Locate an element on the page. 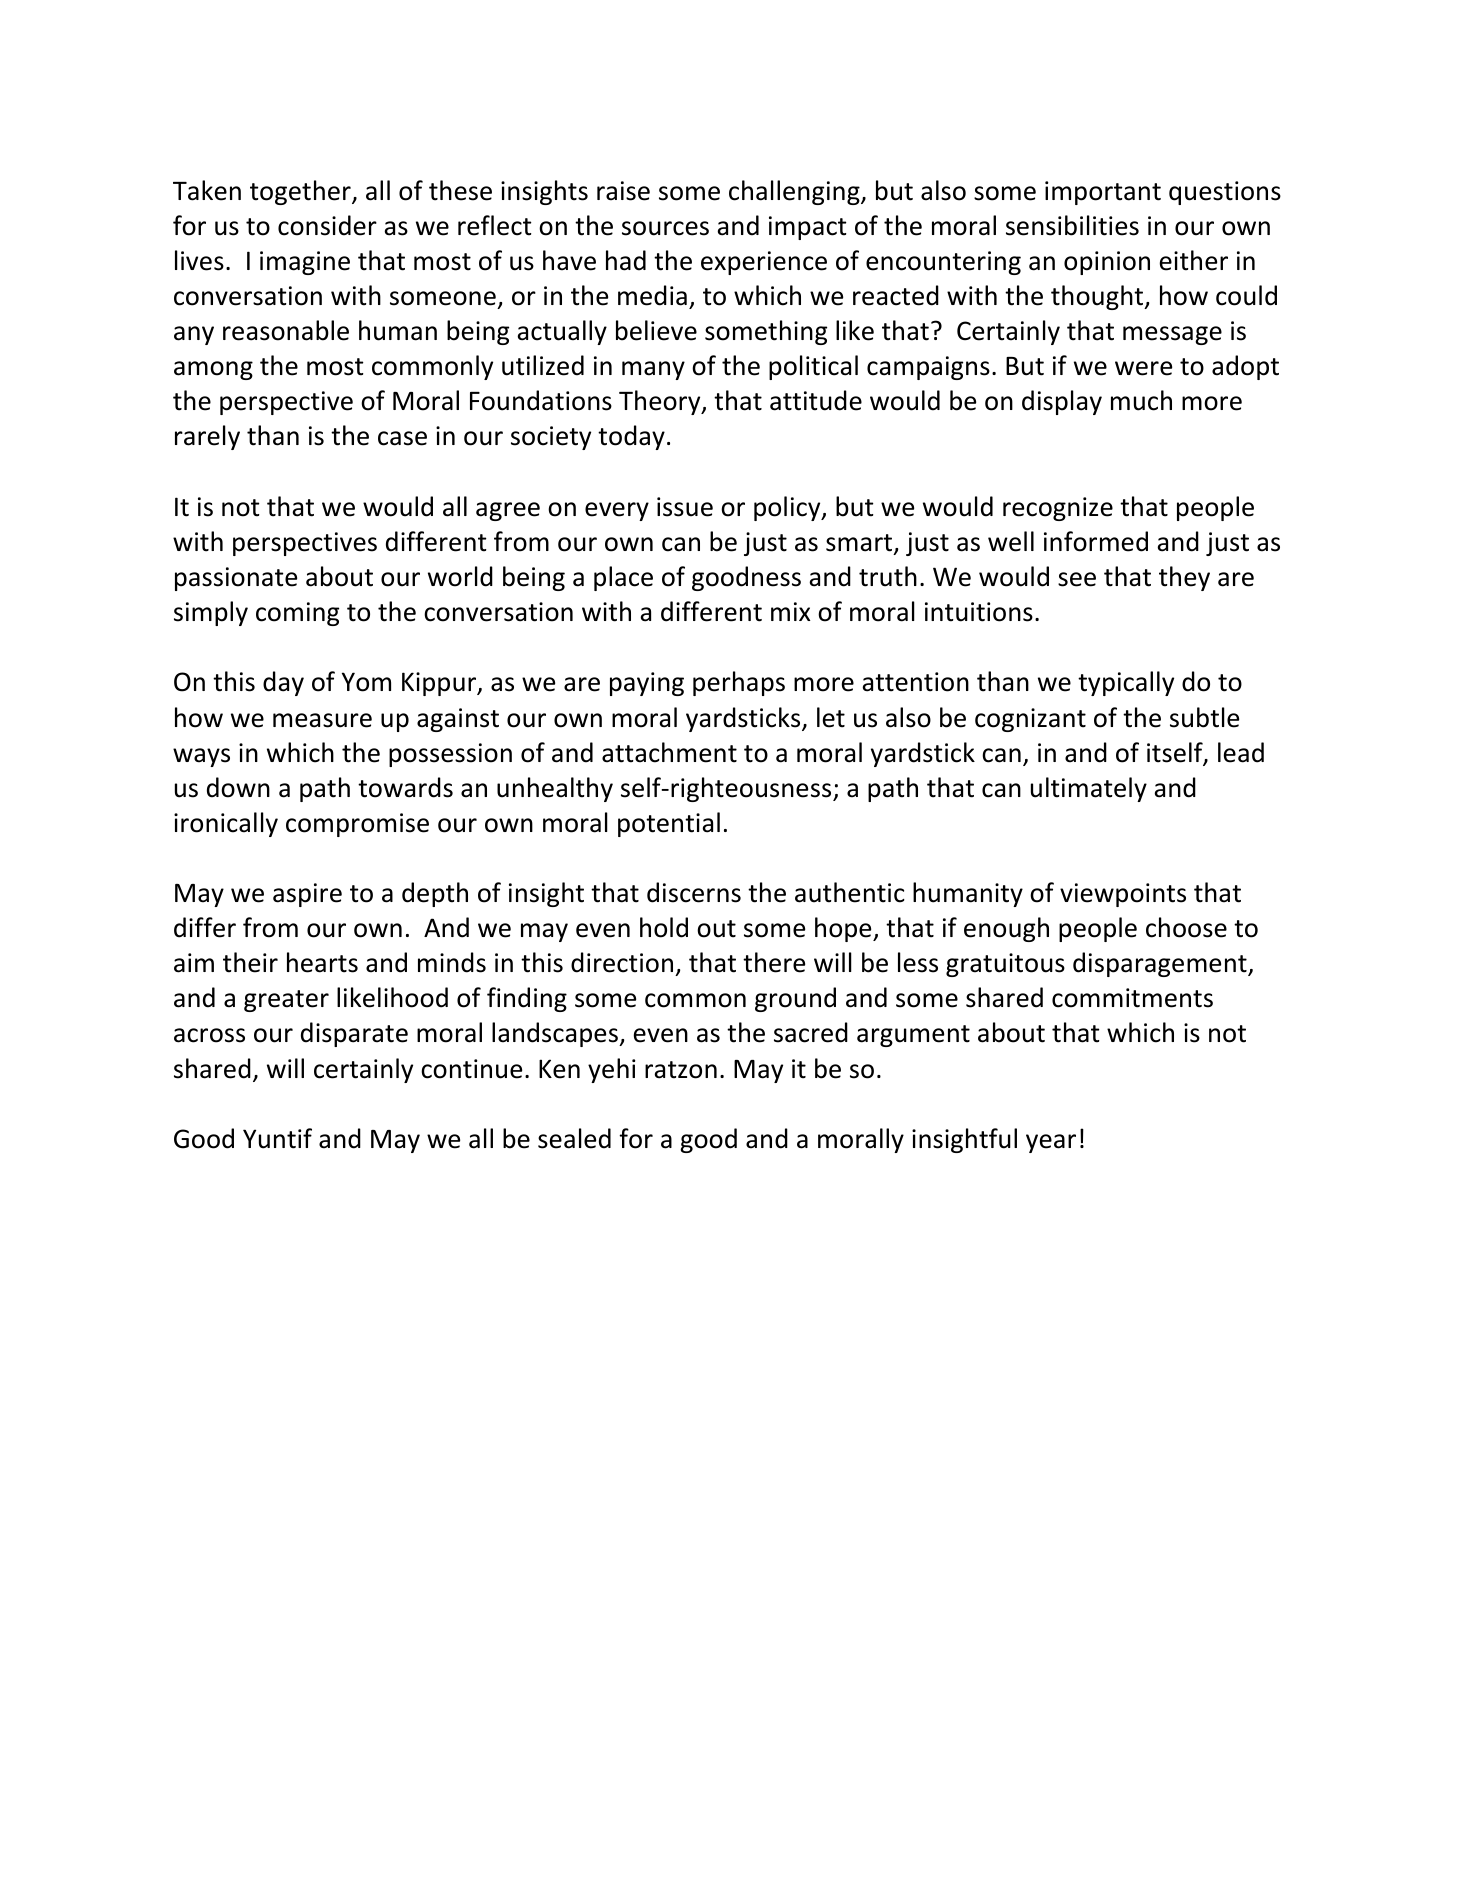 The image size is (1466, 1898). disparate is located at coordinates (354, 1034).
